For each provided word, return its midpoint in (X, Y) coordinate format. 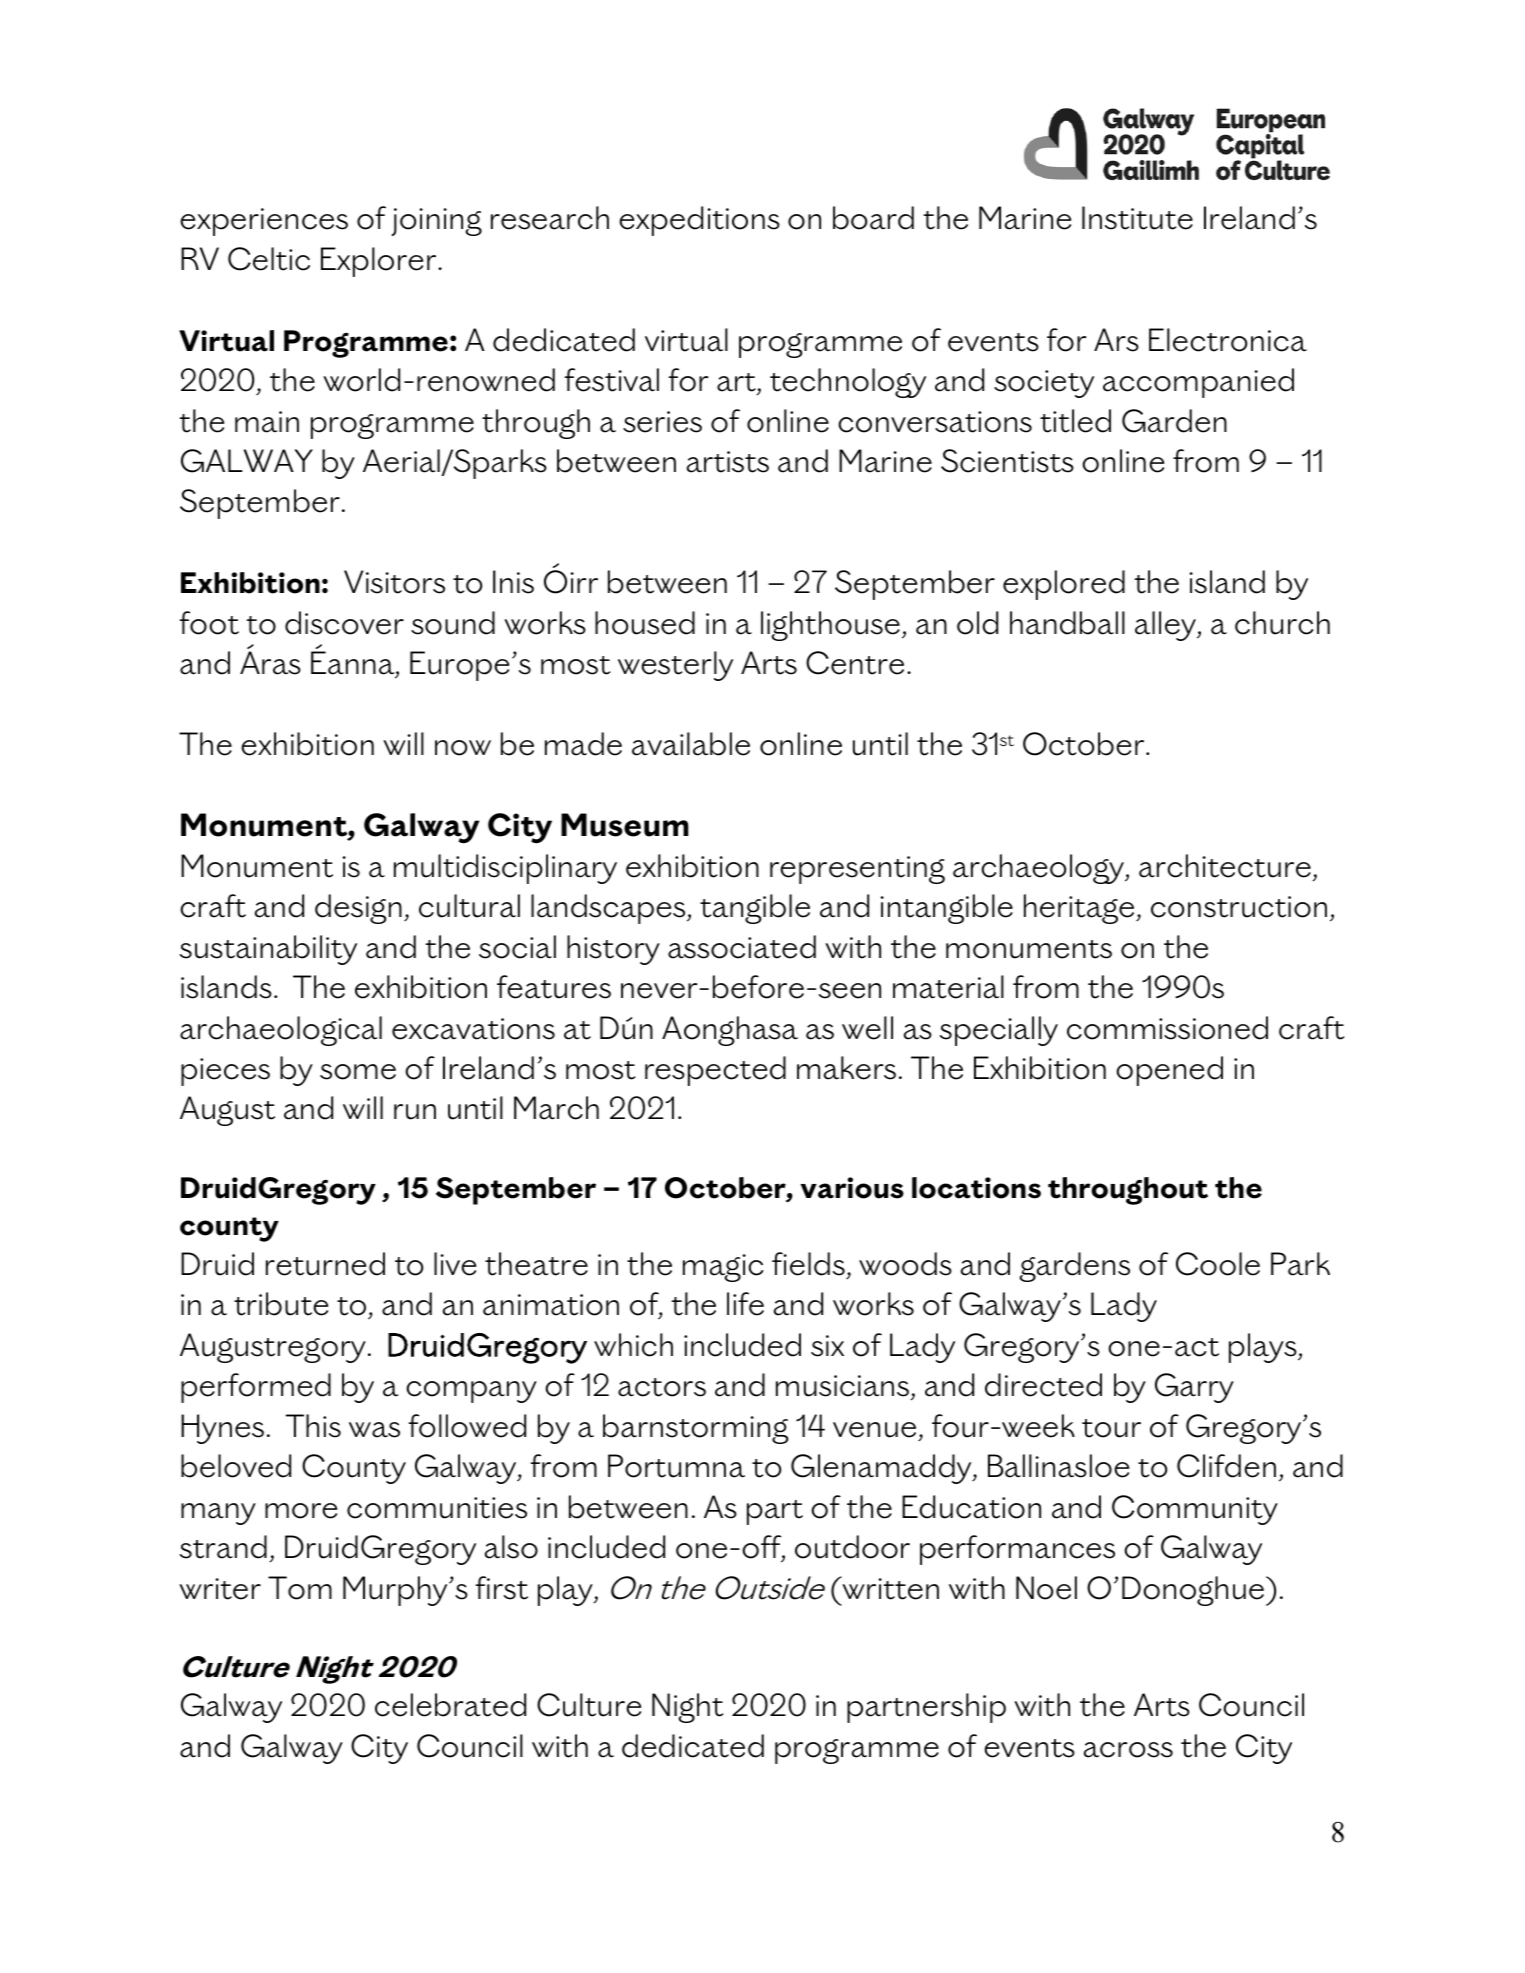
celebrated (450, 1705)
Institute (1137, 218)
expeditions (699, 221)
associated (742, 947)
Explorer (380, 262)
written (889, 1588)
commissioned (1167, 1028)
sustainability (268, 950)
